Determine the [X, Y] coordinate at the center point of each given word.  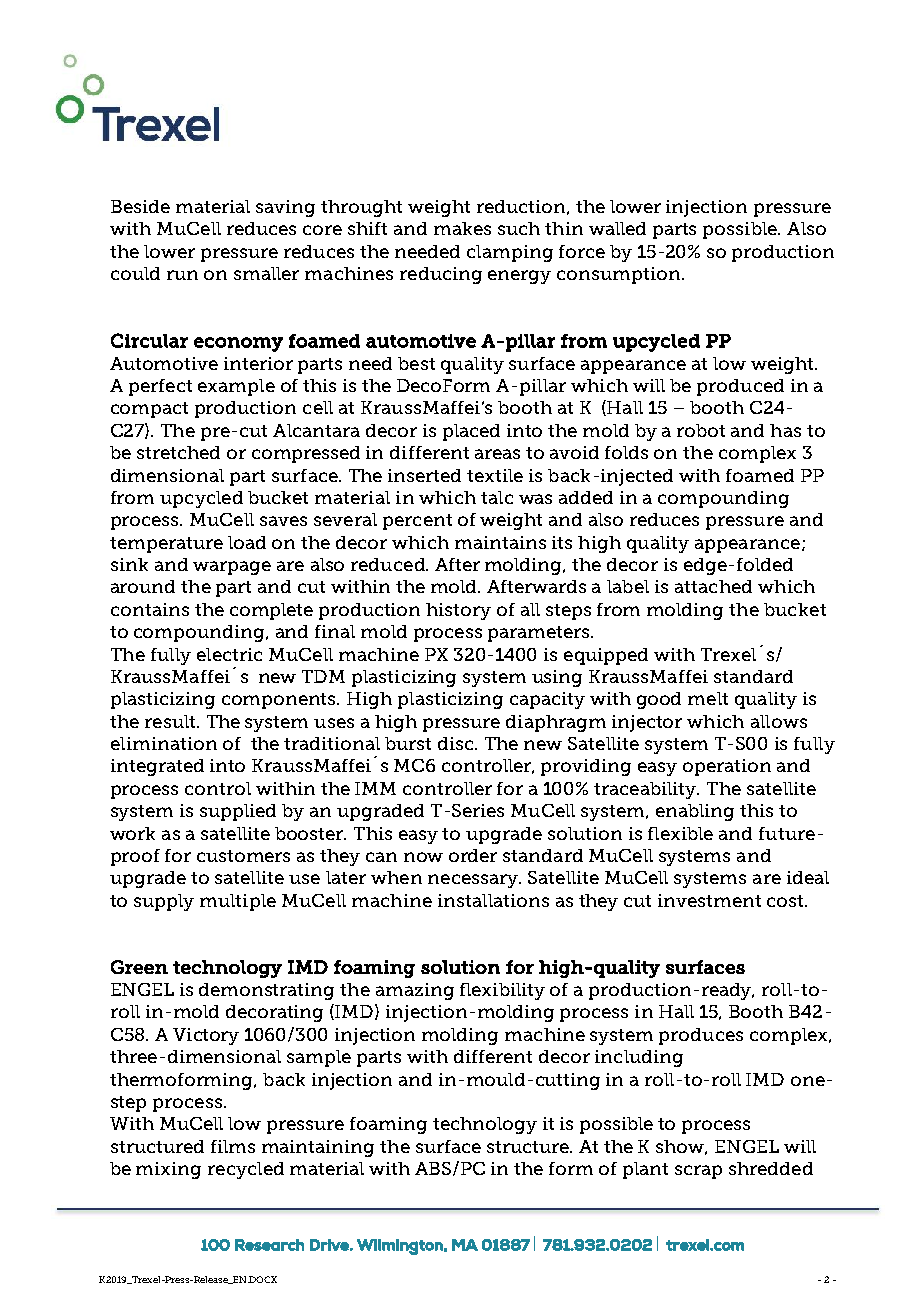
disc [457, 743]
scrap [698, 1172]
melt [708, 698]
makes [462, 228]
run [182, 275]
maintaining [318, 1148]
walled [617, 228]
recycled [246, 1170]
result [171, 721]
